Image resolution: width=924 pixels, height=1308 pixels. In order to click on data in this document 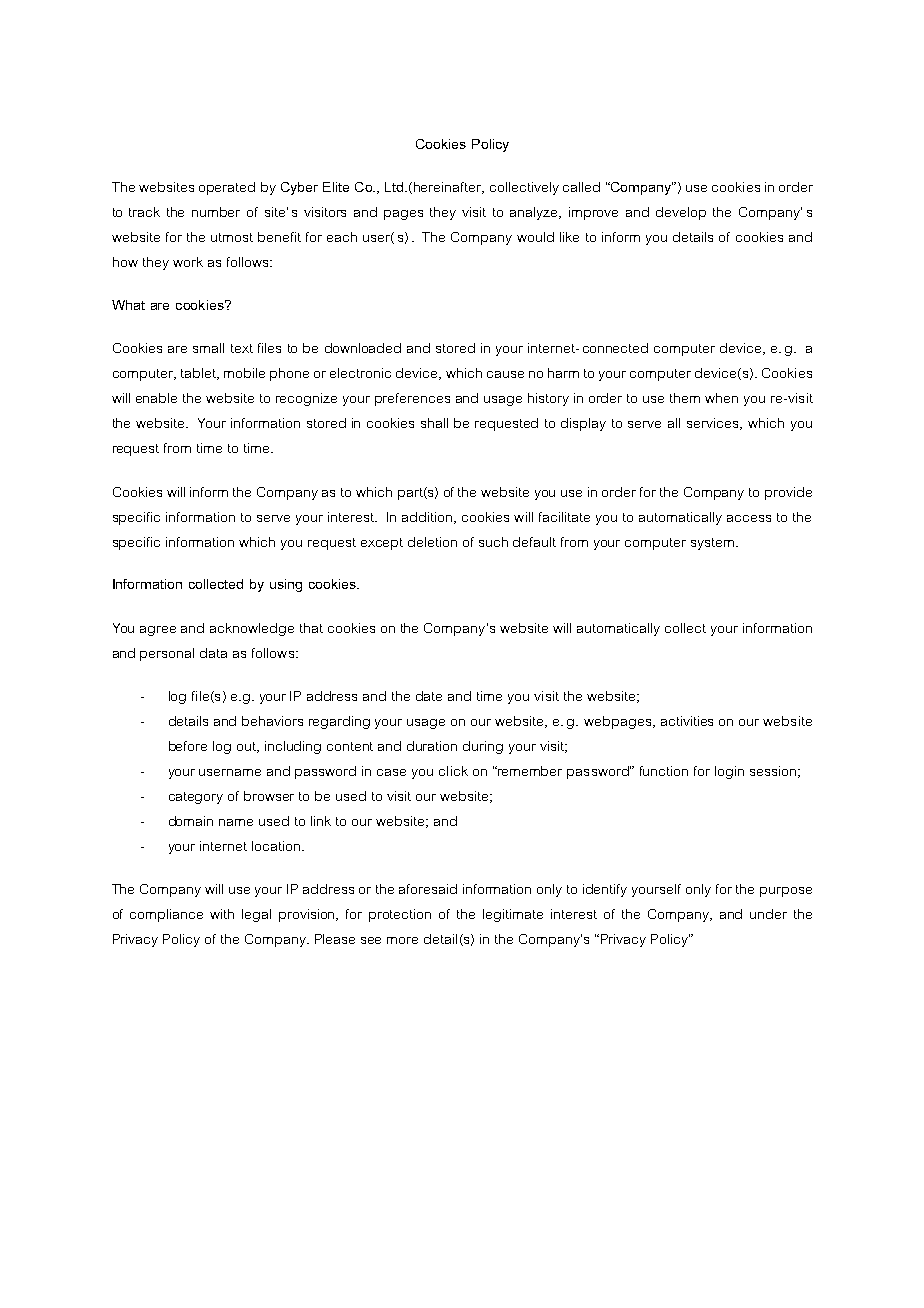, I will do `click(213, 653)`.
